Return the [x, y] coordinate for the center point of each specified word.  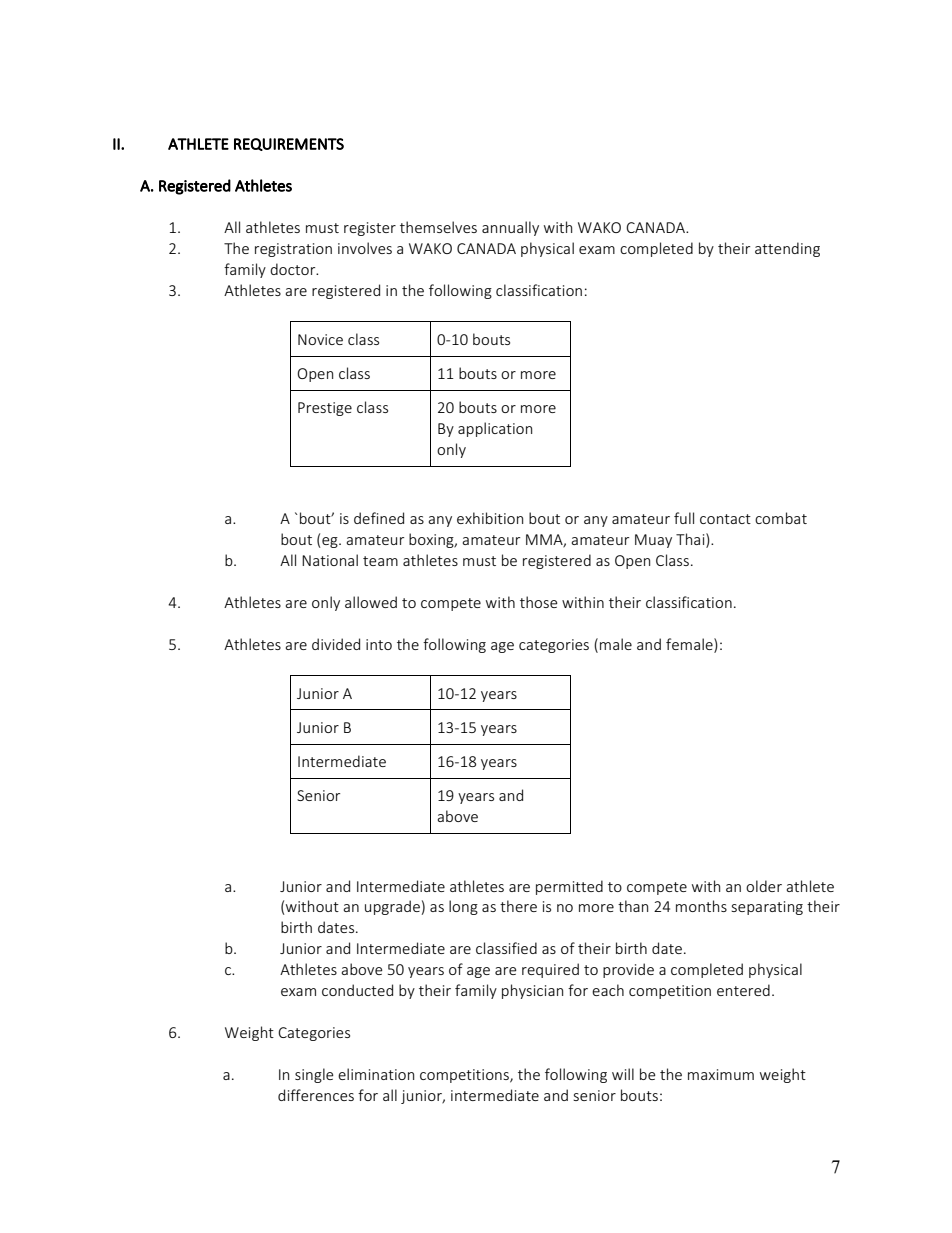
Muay [653, 541]
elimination [376, 1074]
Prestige [325, 409]
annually [510, 228]
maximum [721, 1074]
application [495, 429]
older [764, 886]
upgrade [392, 907]
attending [787, 249]
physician [532, 991]
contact [725, 519]
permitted [569, 887]
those [539, 602]
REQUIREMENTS [289, 144]
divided [336, 644]
